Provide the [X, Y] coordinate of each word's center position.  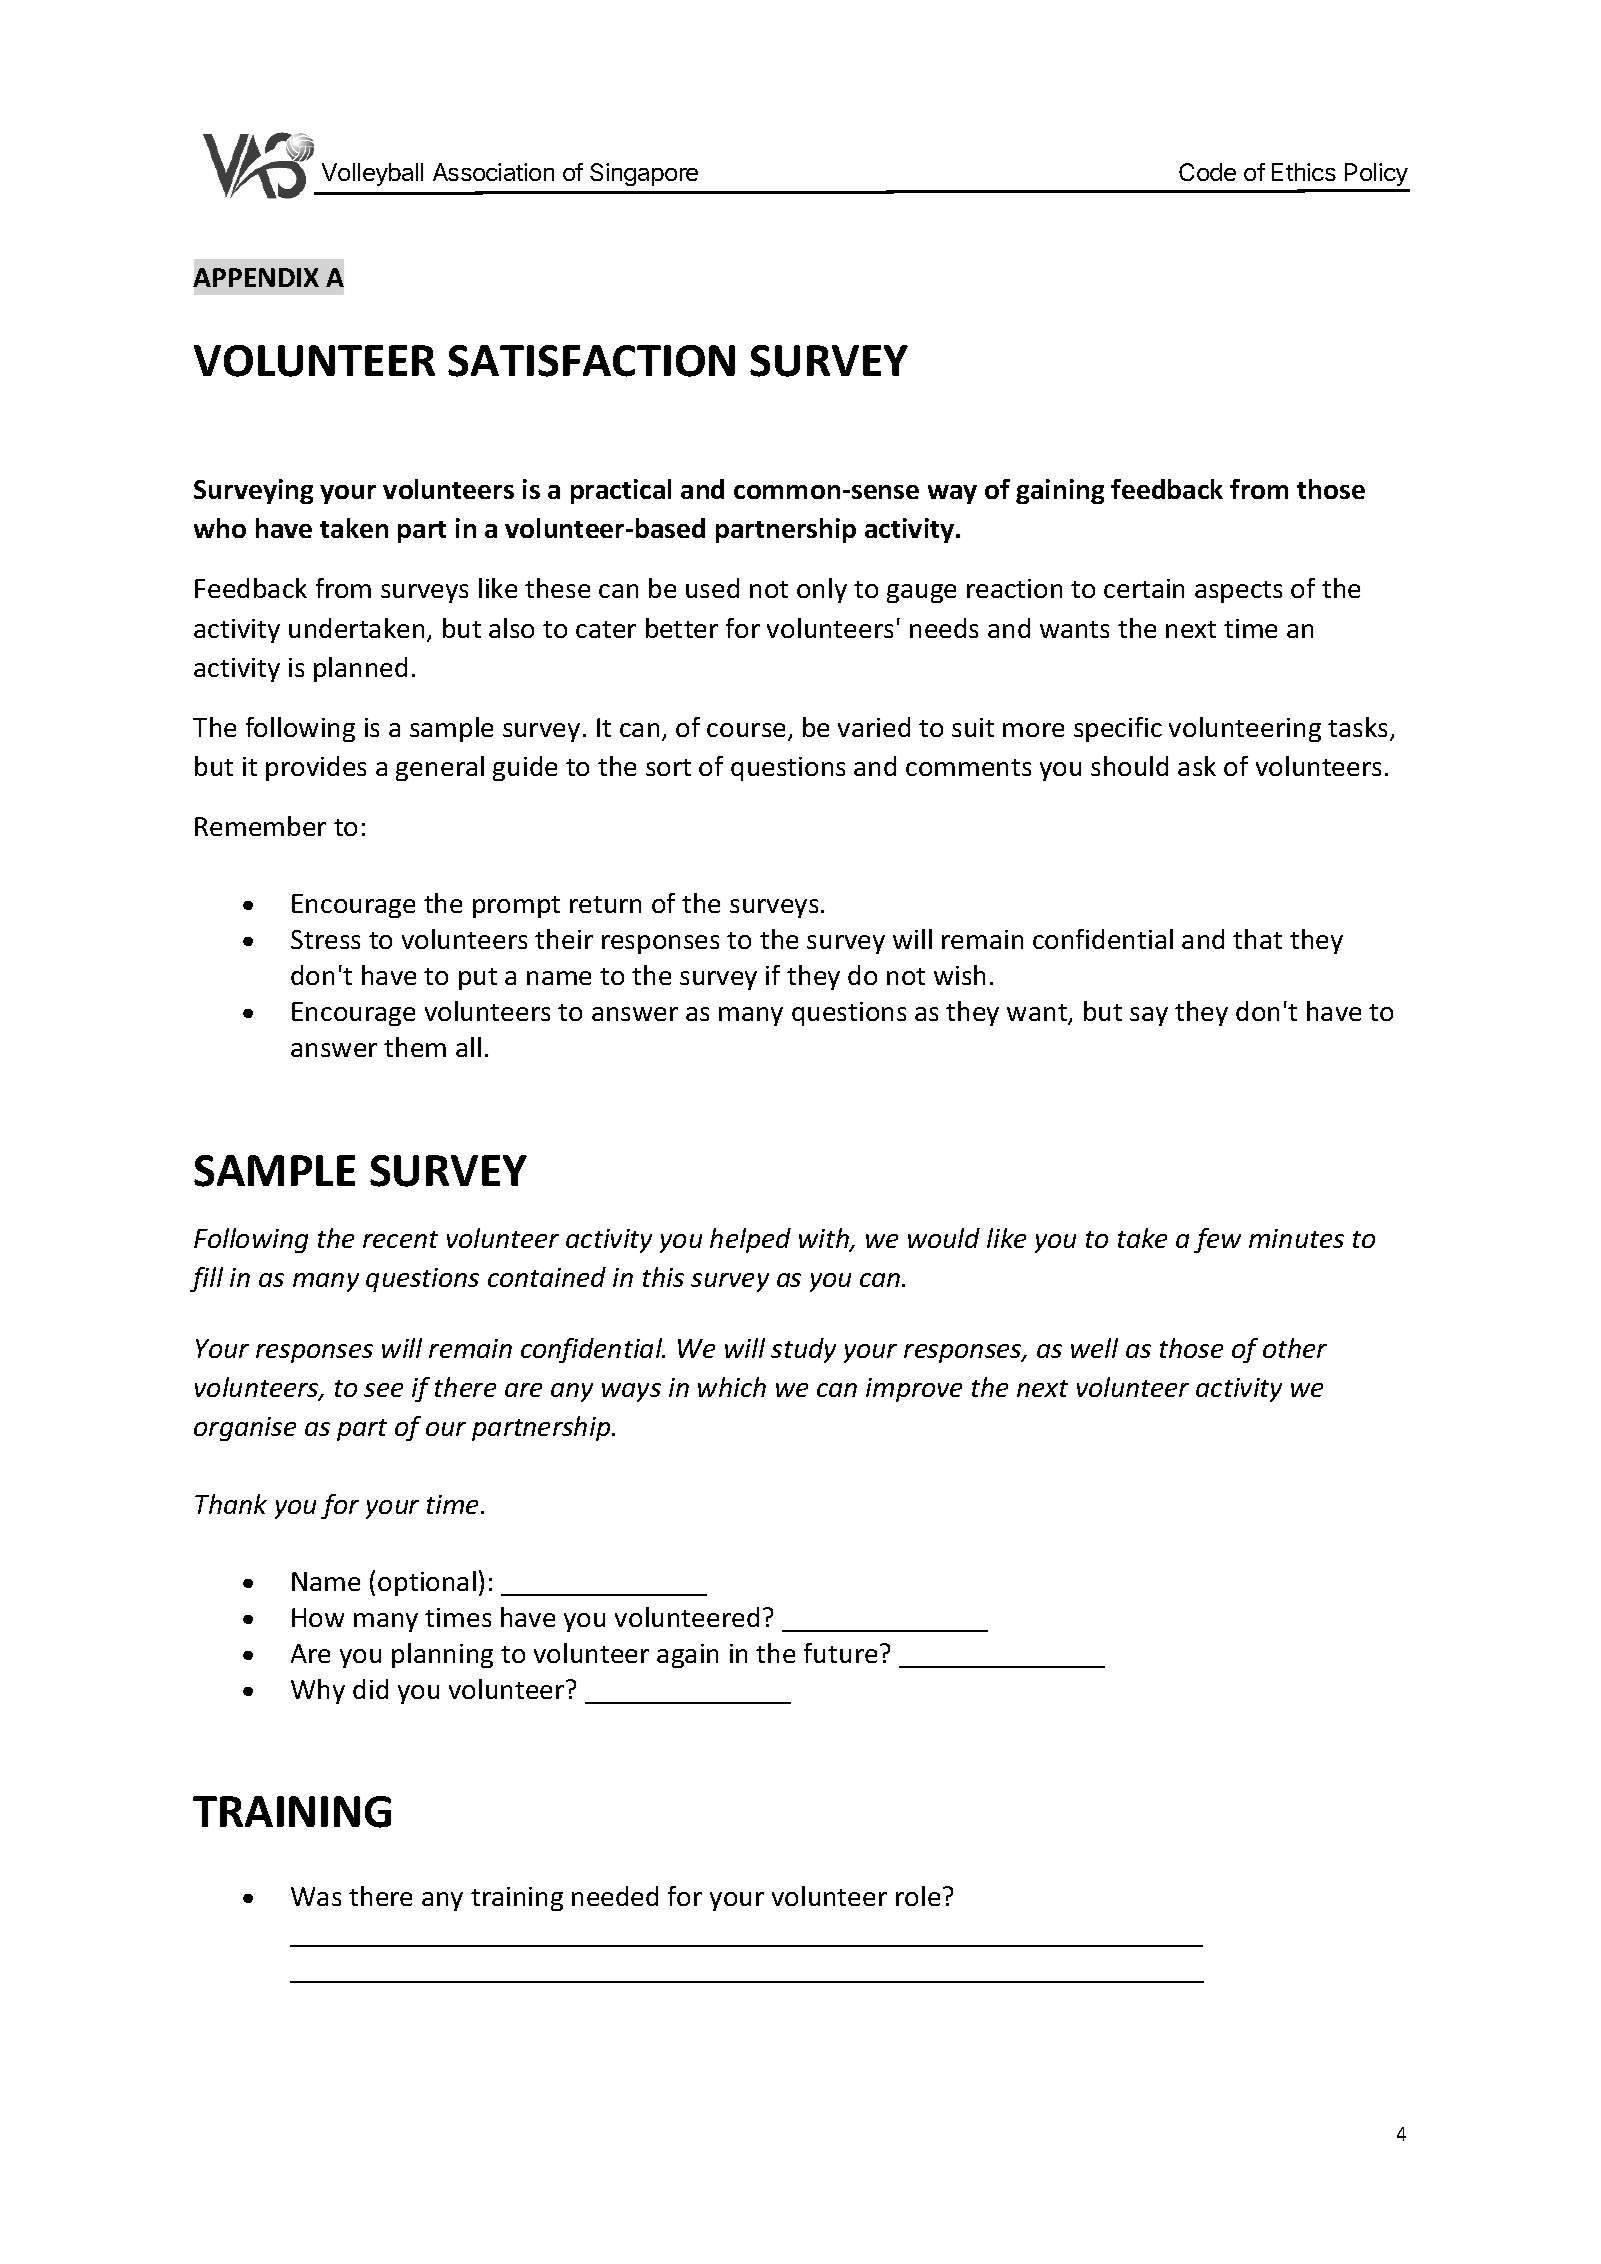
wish [959, 975]
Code [1207, 172]
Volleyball [372, 174]
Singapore [644, 174]
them [415, 1047]
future [840, 1653]
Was [316, 1896]
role [918, 1896]
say [1149, 1016]
